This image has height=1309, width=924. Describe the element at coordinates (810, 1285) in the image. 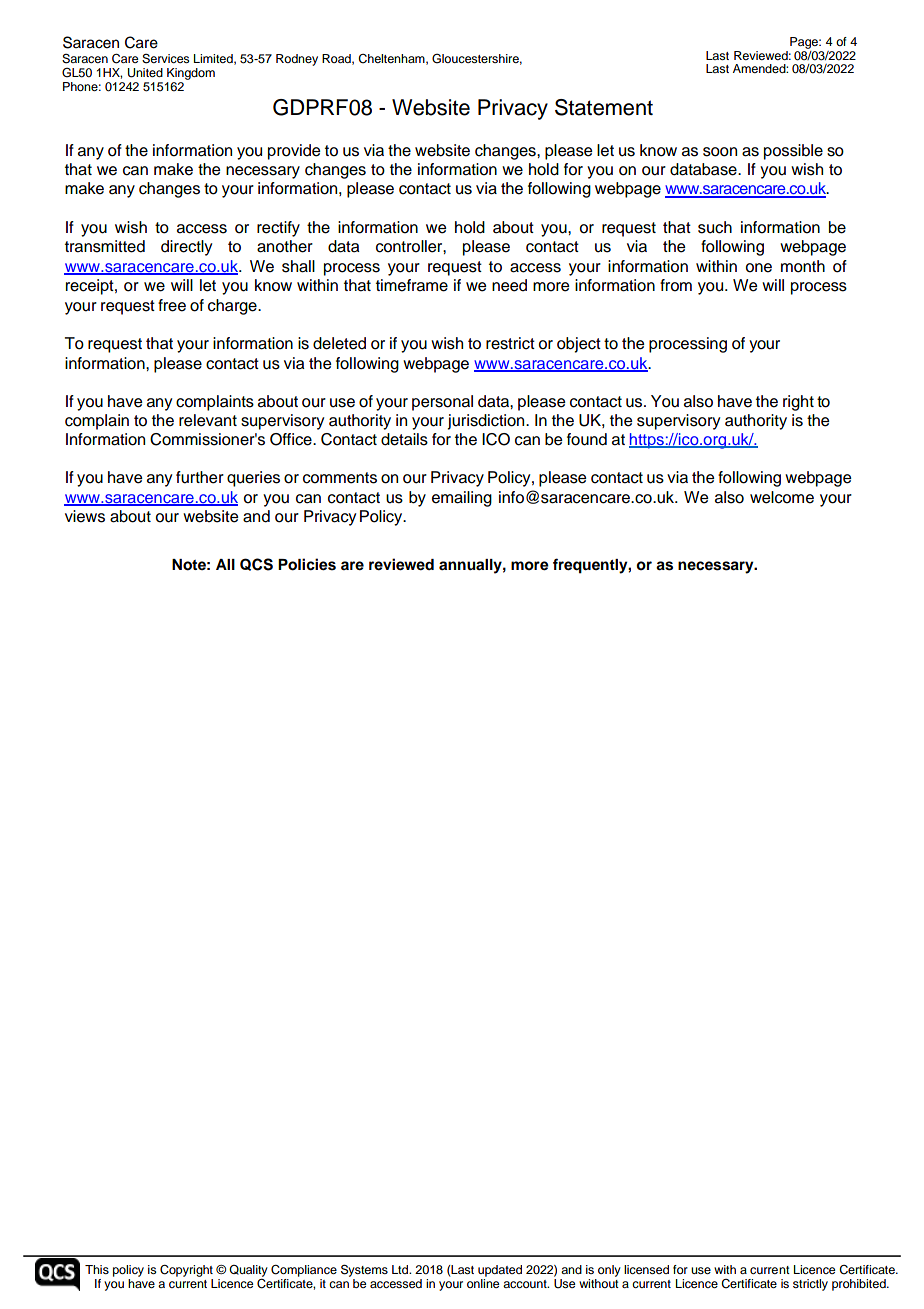

I see `strictly` at that location.
